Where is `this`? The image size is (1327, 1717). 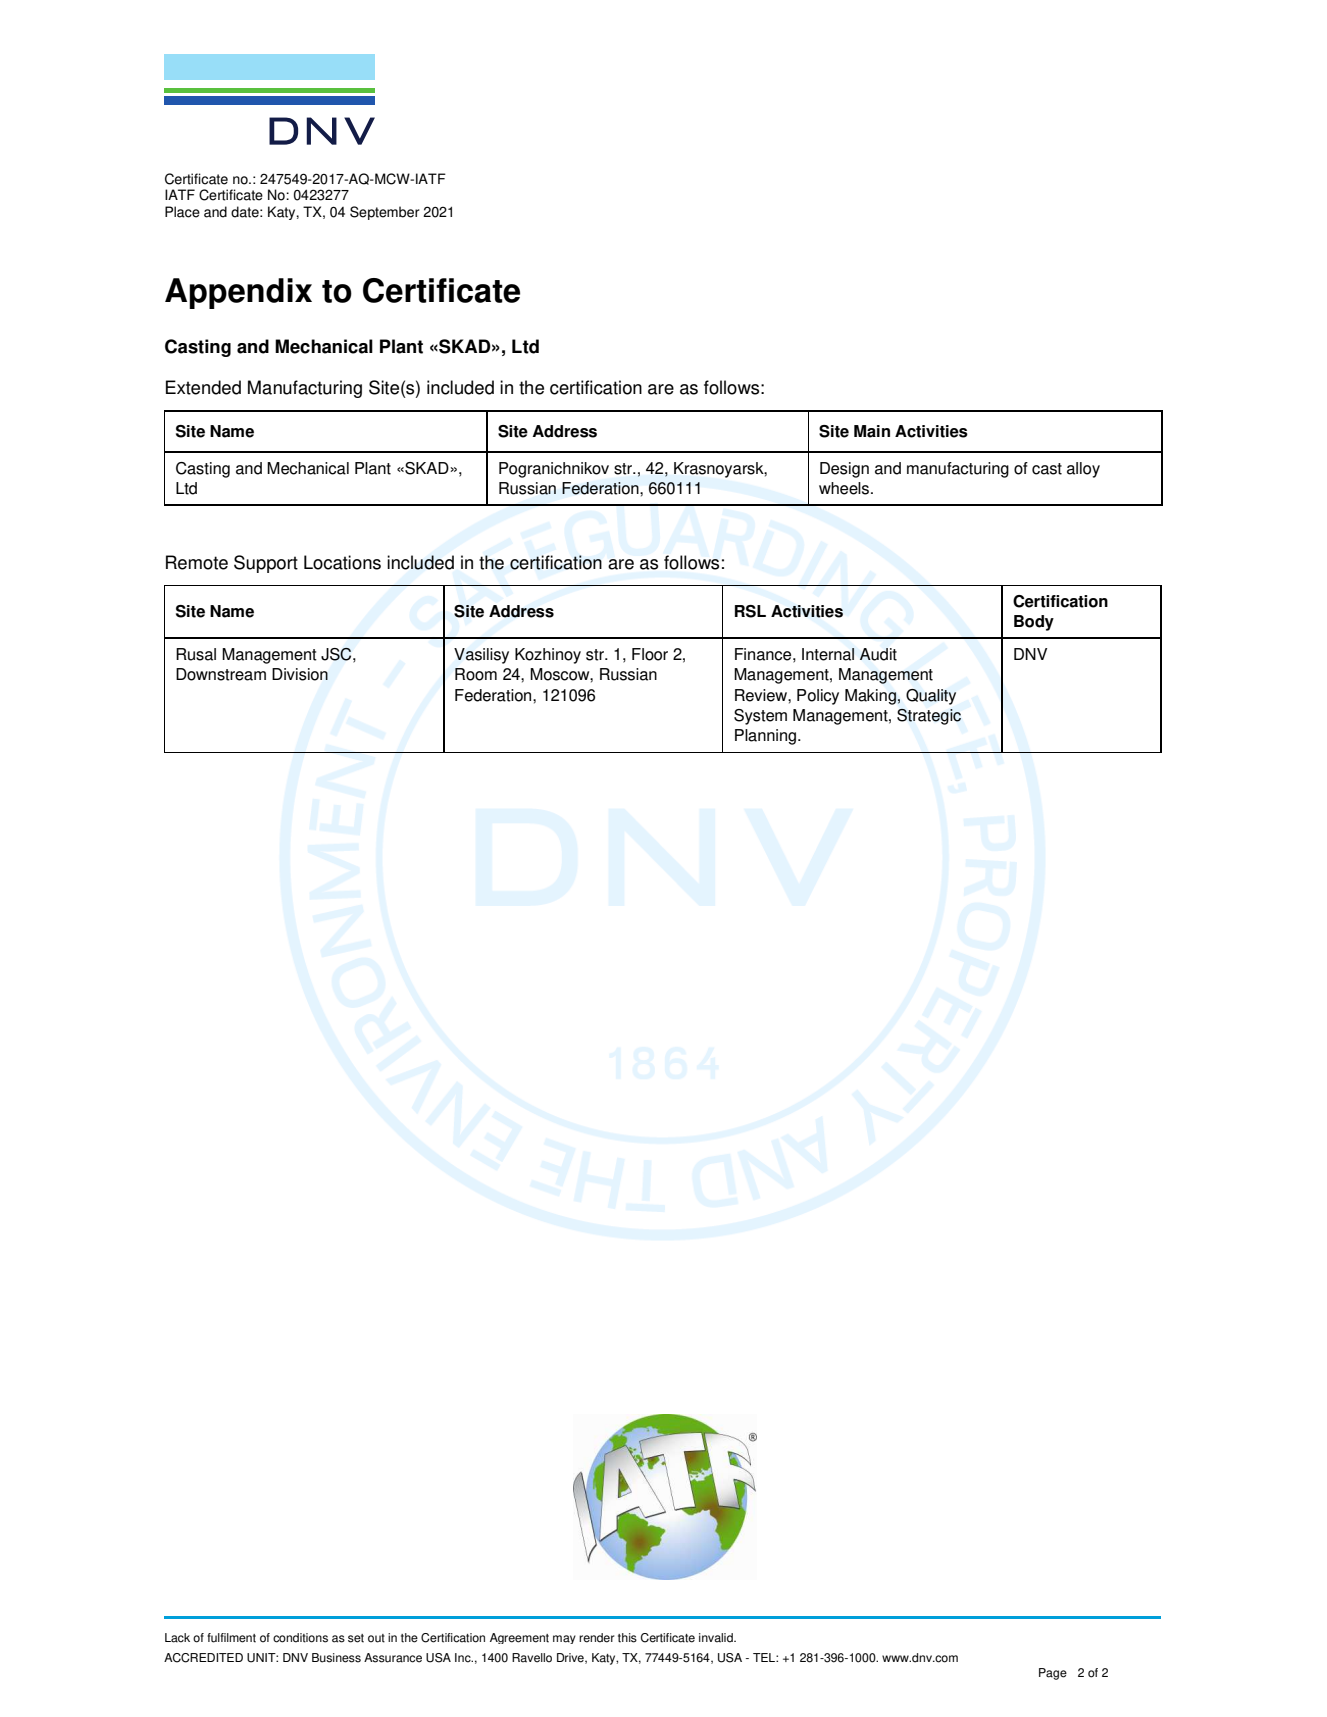 this is located at coordinates (627, 1638).
